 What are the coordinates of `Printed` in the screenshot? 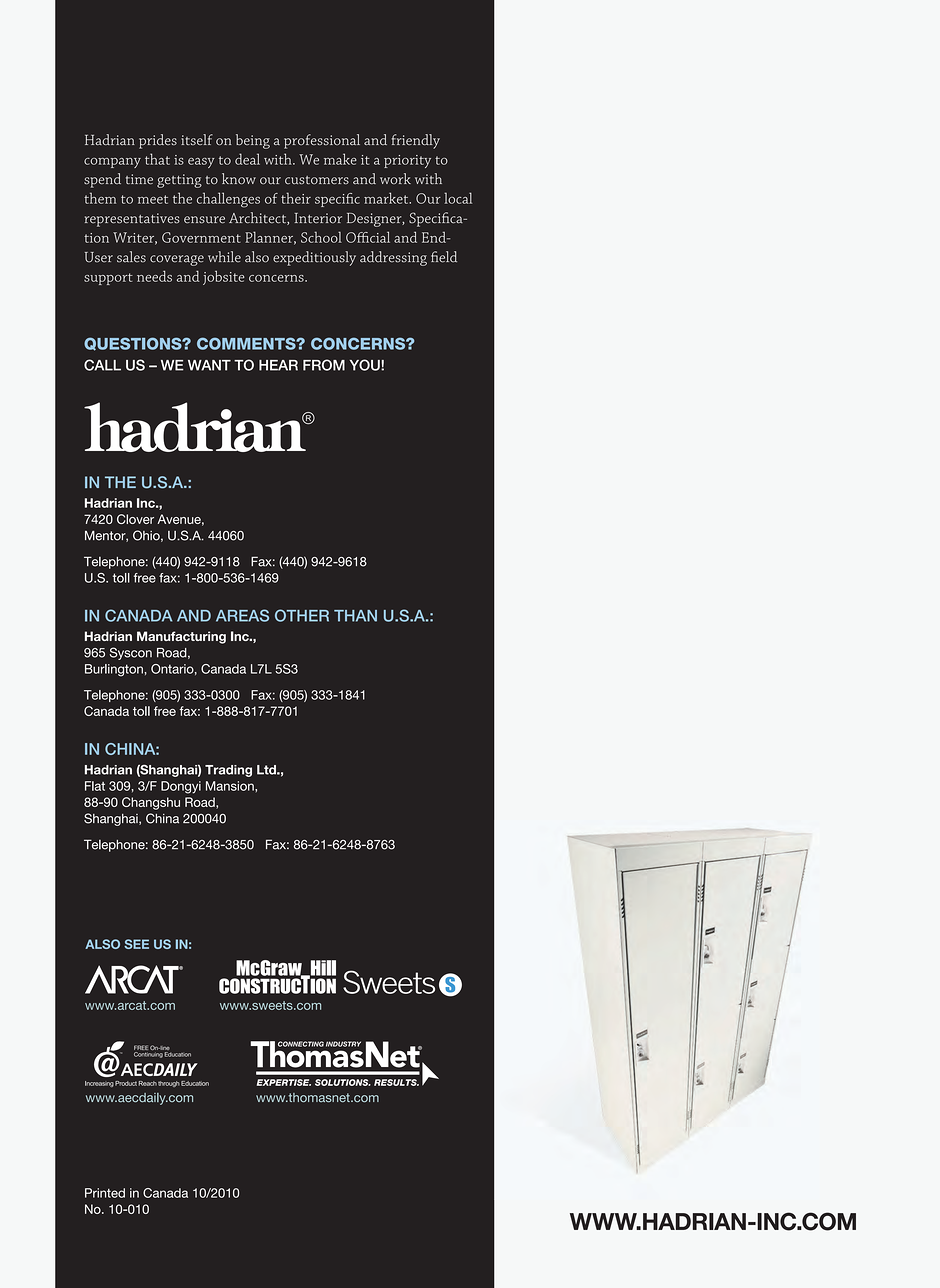 It's located at (105, 1193).
